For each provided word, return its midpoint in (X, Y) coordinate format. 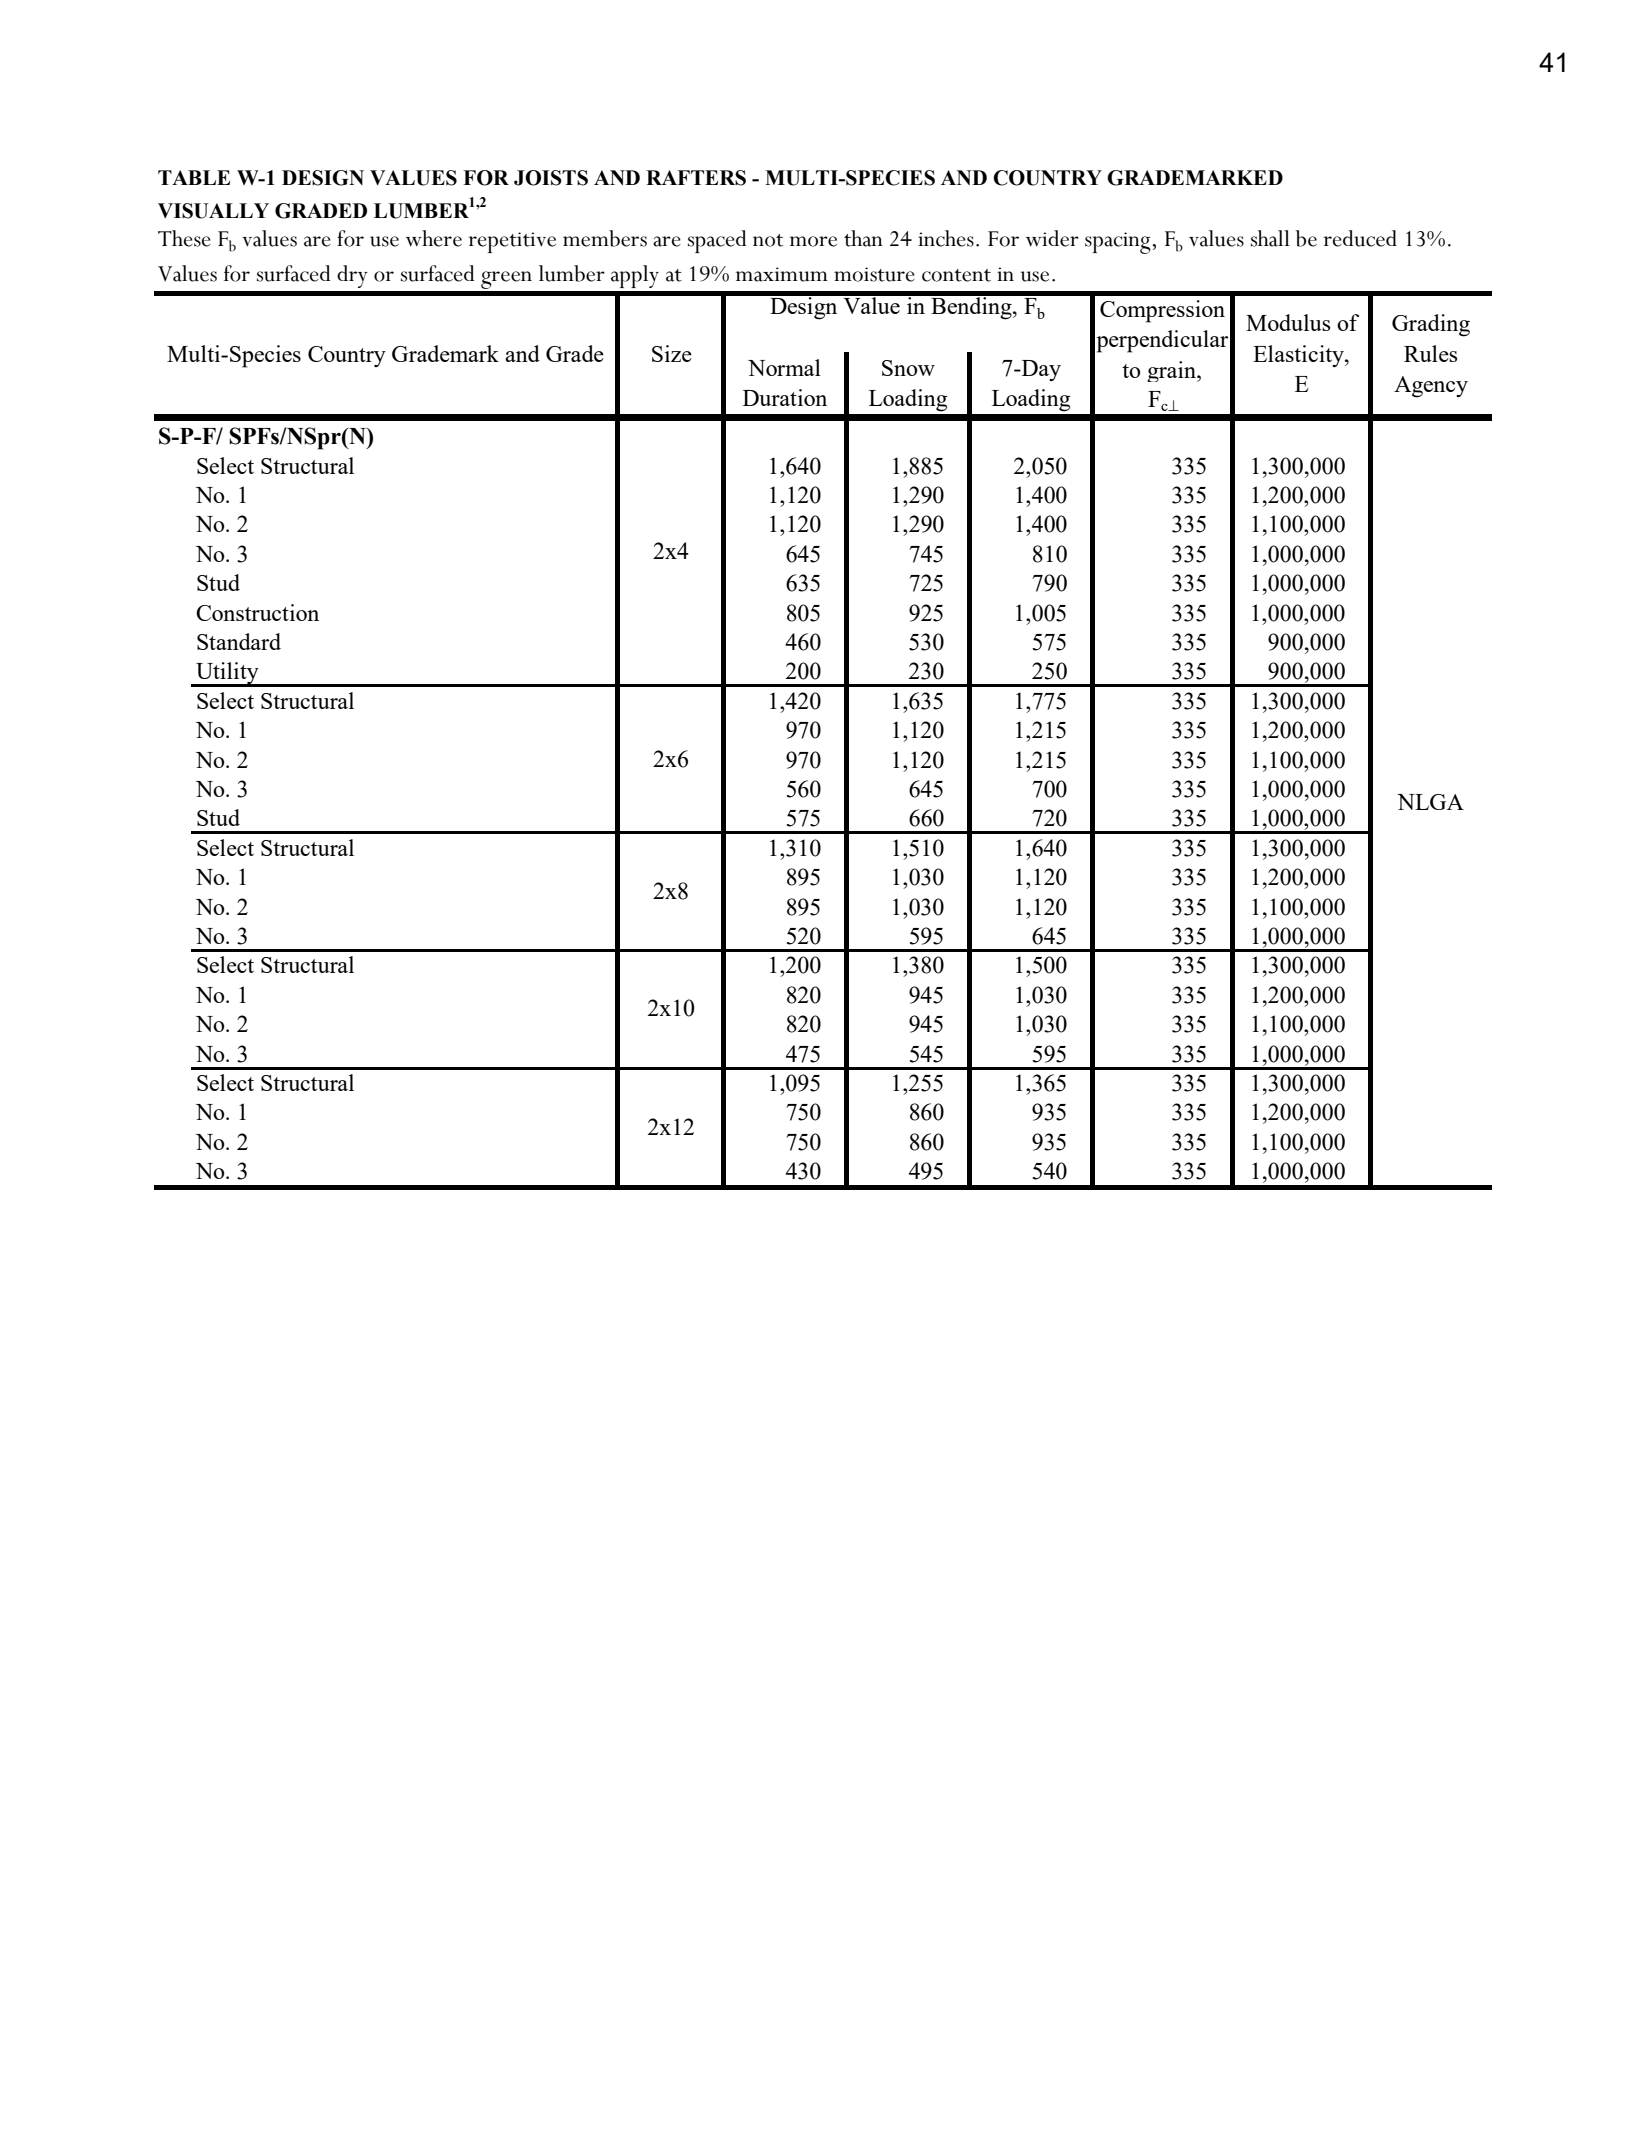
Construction (257, 612)
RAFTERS (696, 178)
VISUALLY (213, 211)
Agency (1431, 387)
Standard (239, 641)
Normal (784, 367)
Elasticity (1300, 356)
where (434, 238)
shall (1270, 238)
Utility (227, 674)
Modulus (1288, 322)
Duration (785, 397)
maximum (782, 274)
